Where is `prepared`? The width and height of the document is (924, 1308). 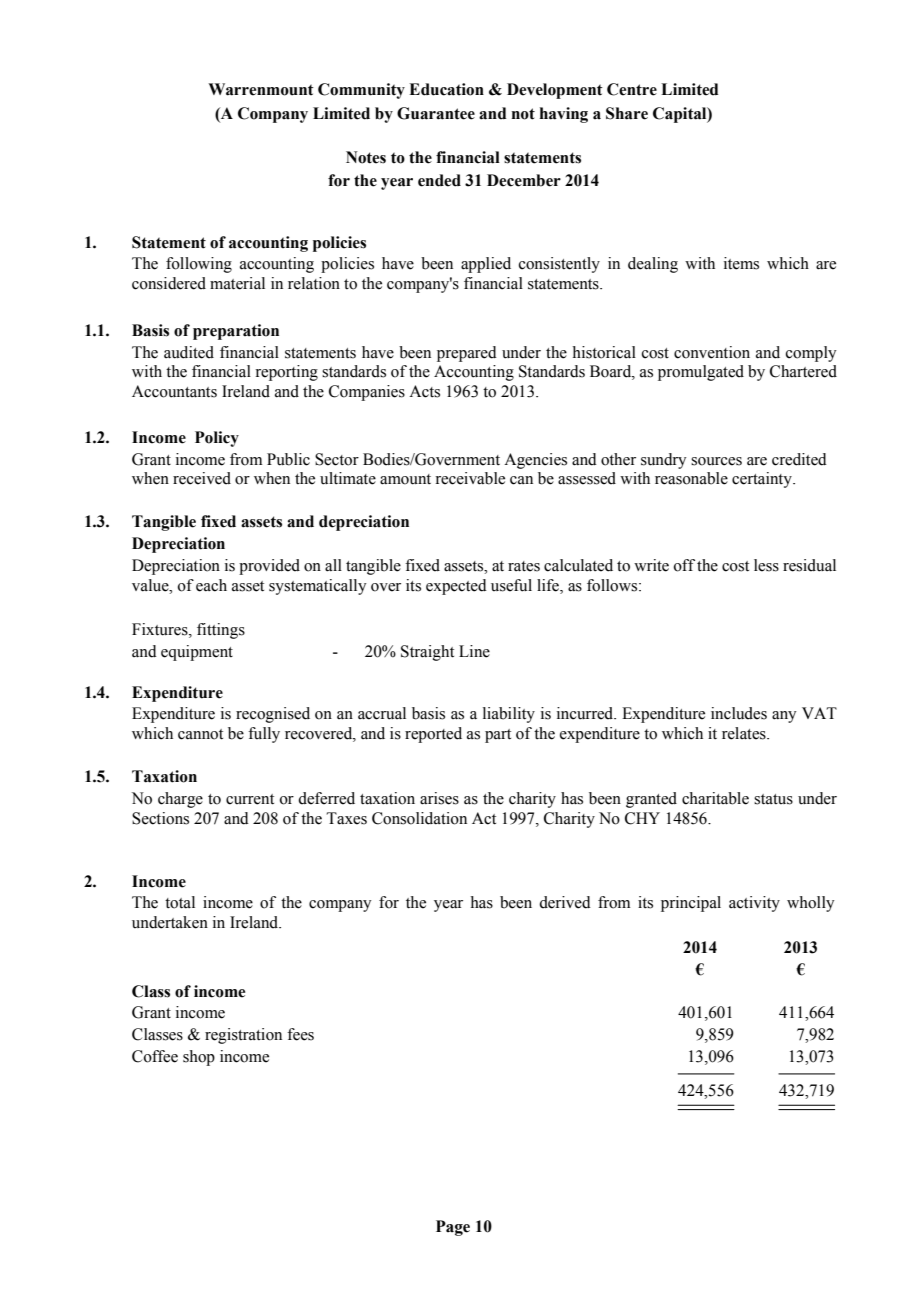 prepared is located at coordinates (467, 354).
